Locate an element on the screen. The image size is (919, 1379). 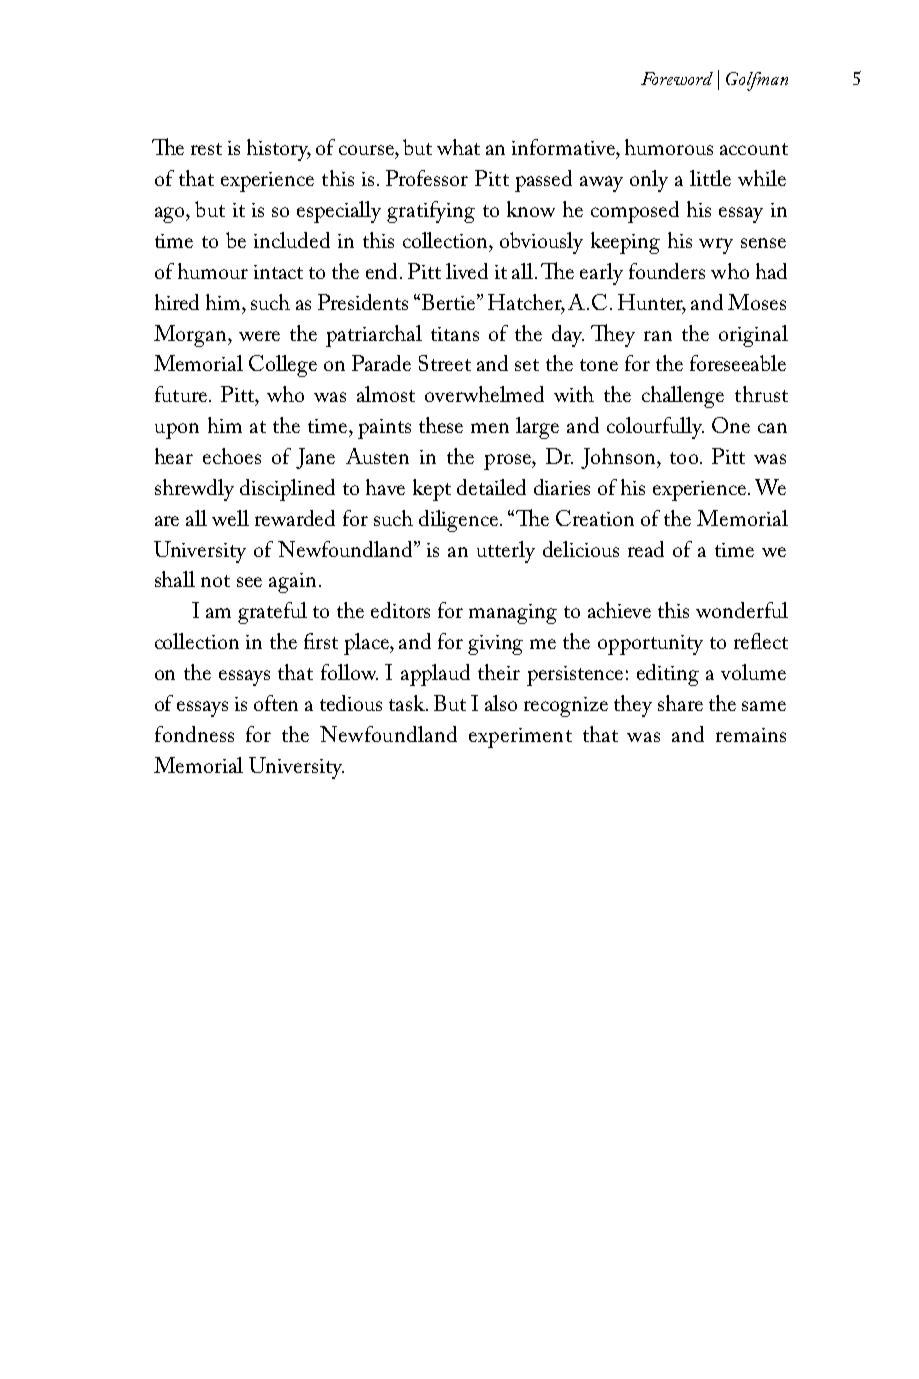
ran is located at coordinates (658, 336).
